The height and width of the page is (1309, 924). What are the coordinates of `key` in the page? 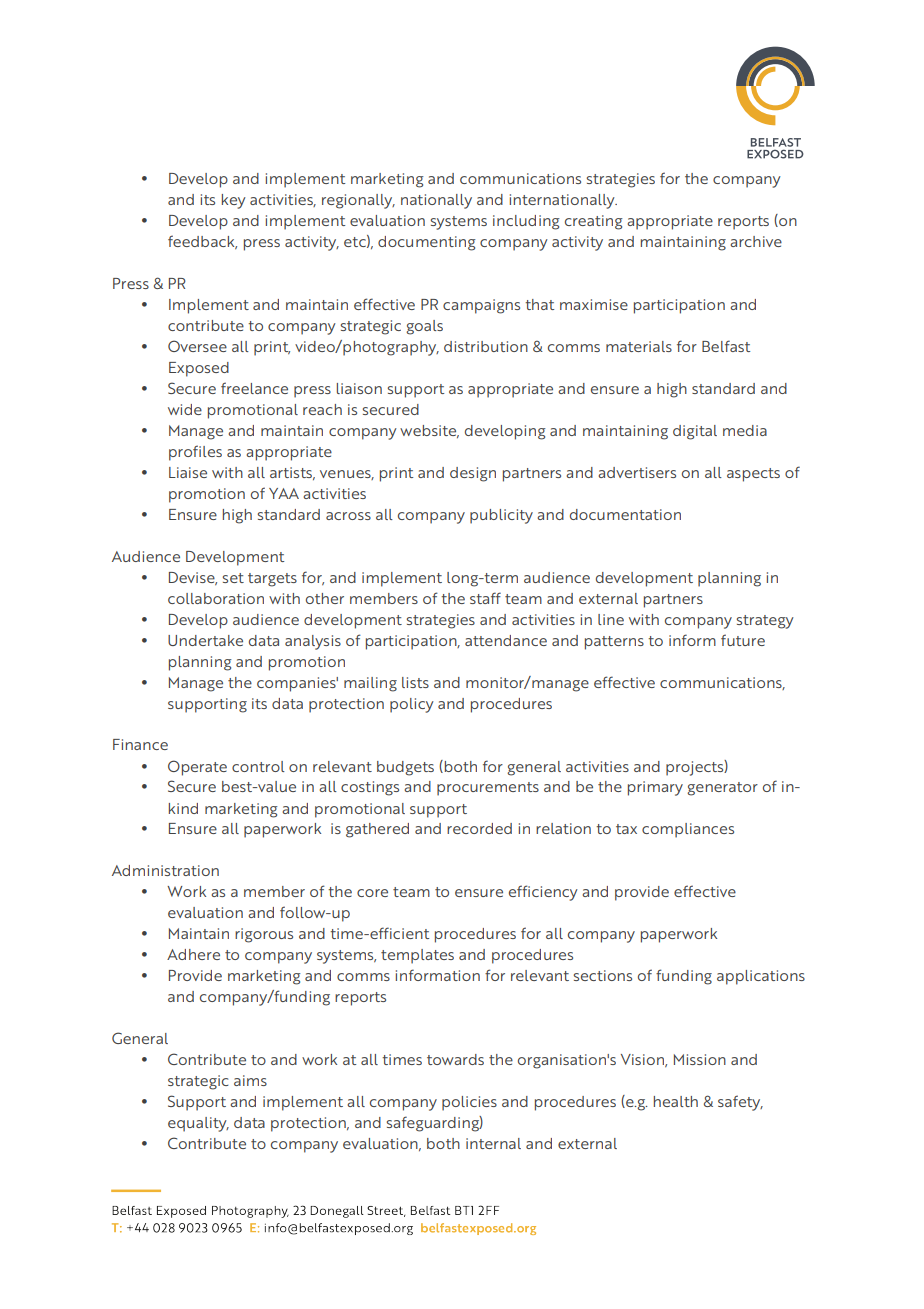 It's located at (234, 201).
